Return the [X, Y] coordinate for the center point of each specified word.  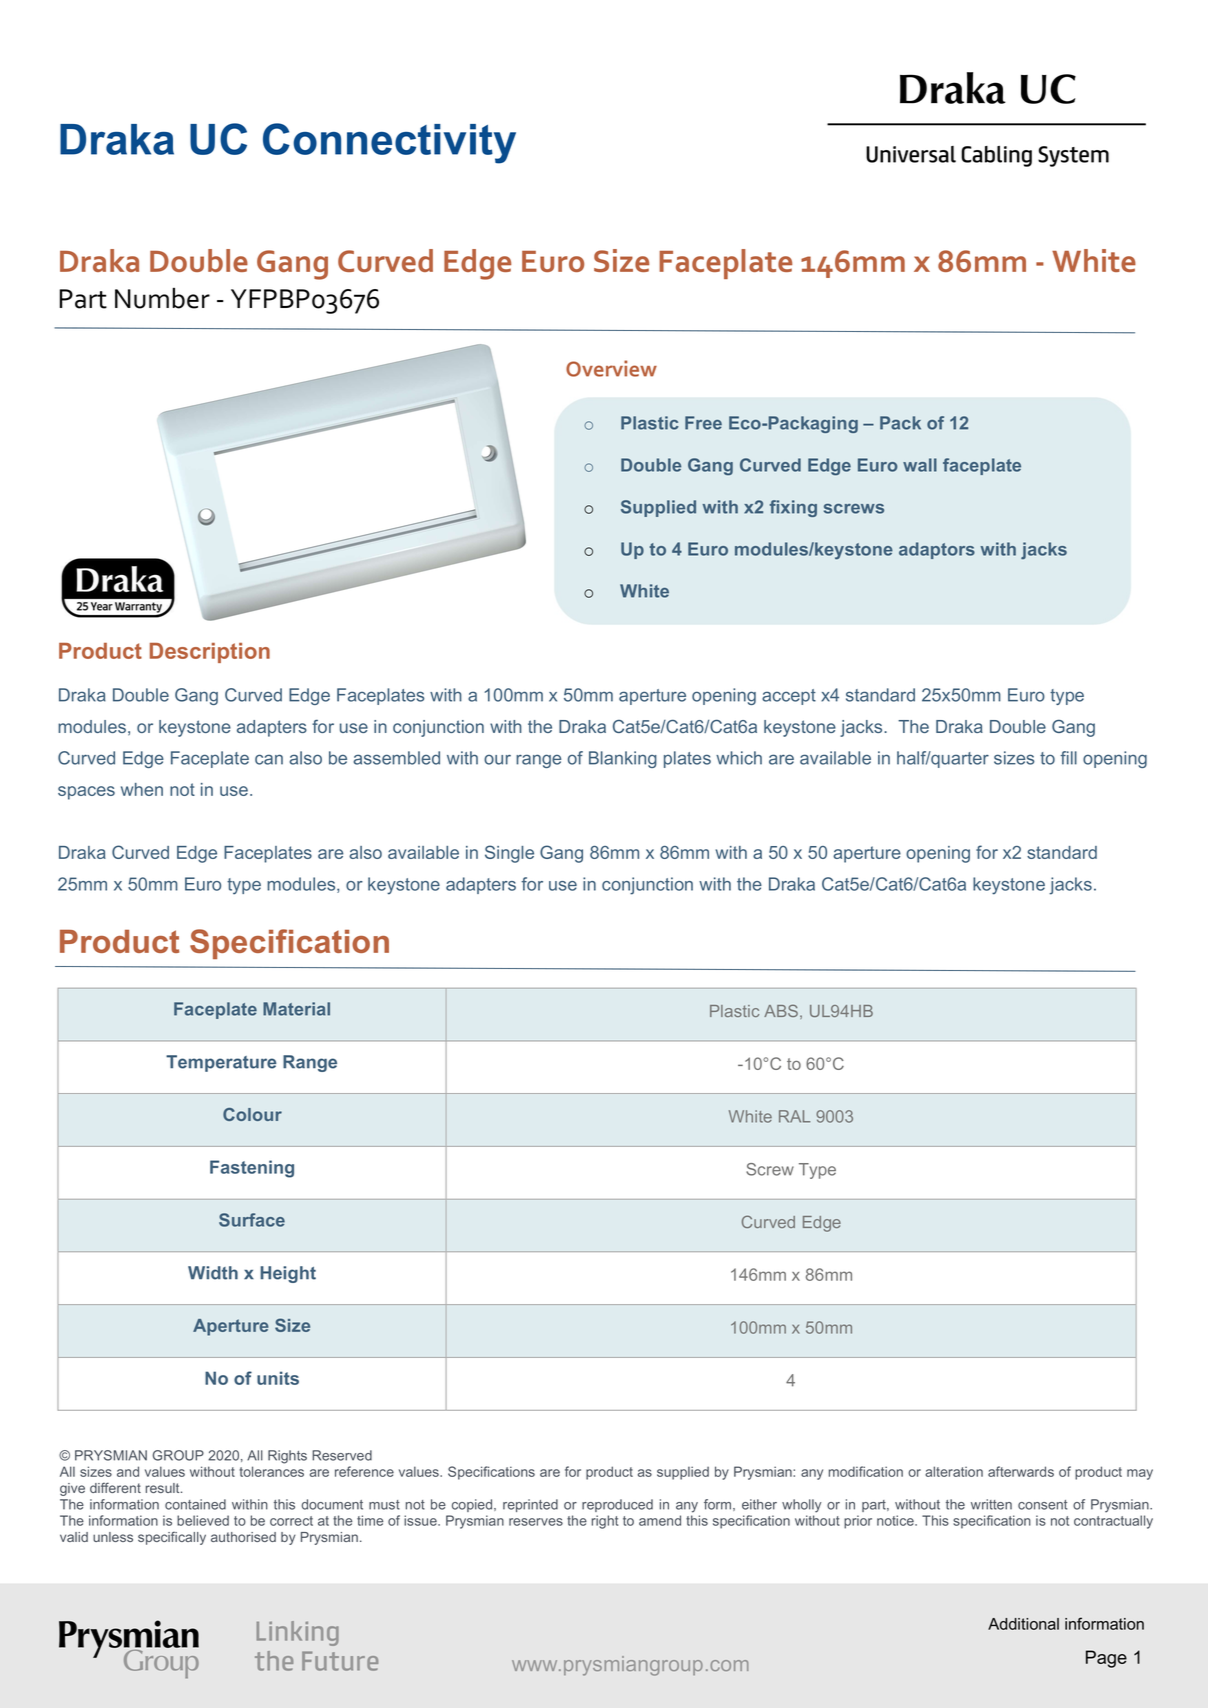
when [142, 789]
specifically [172, 1538]
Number [162, 298]
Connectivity [389, 143]
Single [509, 854]
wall [920, 465]
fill [1068, 758]
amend [660, 1520]
